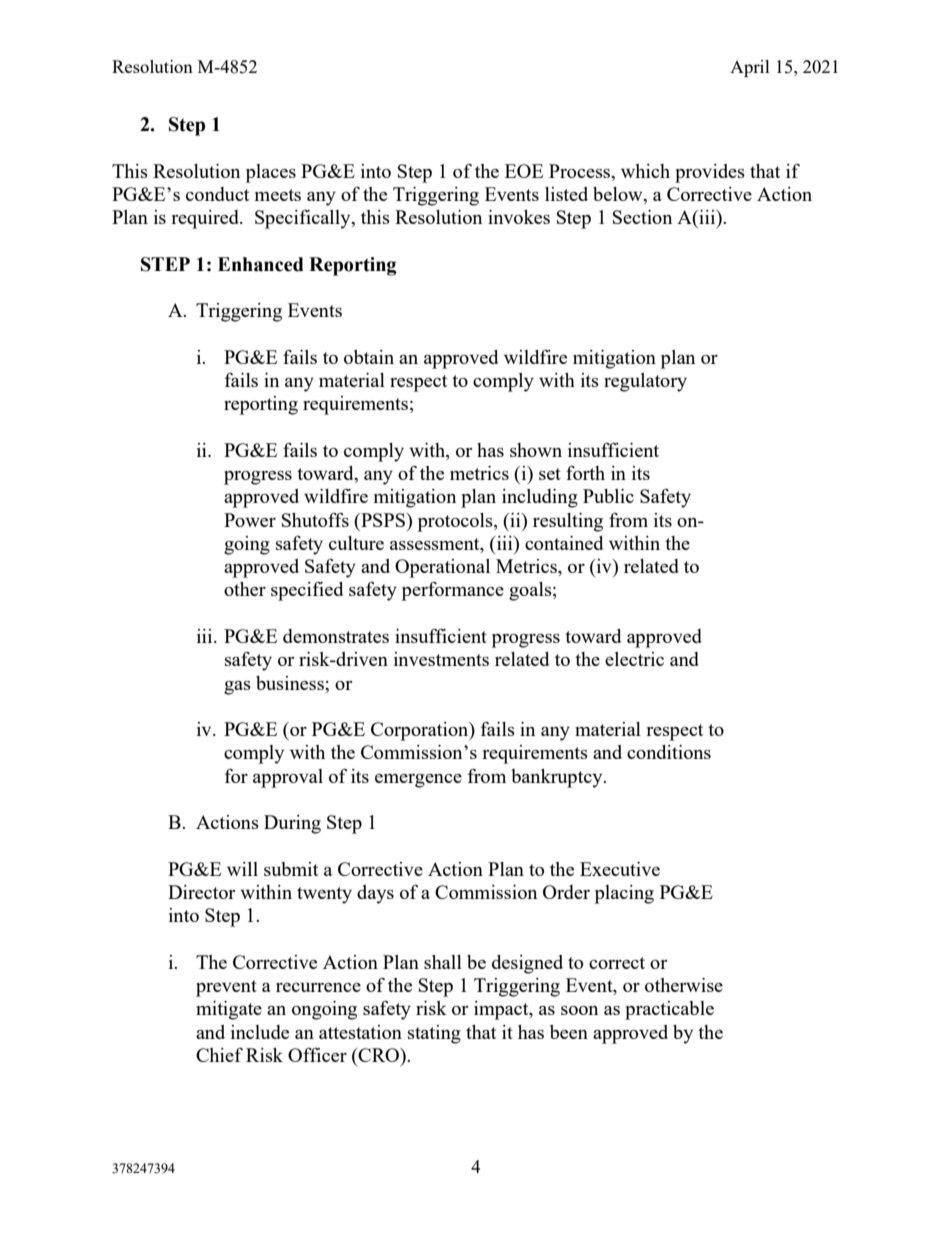  I want to click on investments, so click(441, 659).
